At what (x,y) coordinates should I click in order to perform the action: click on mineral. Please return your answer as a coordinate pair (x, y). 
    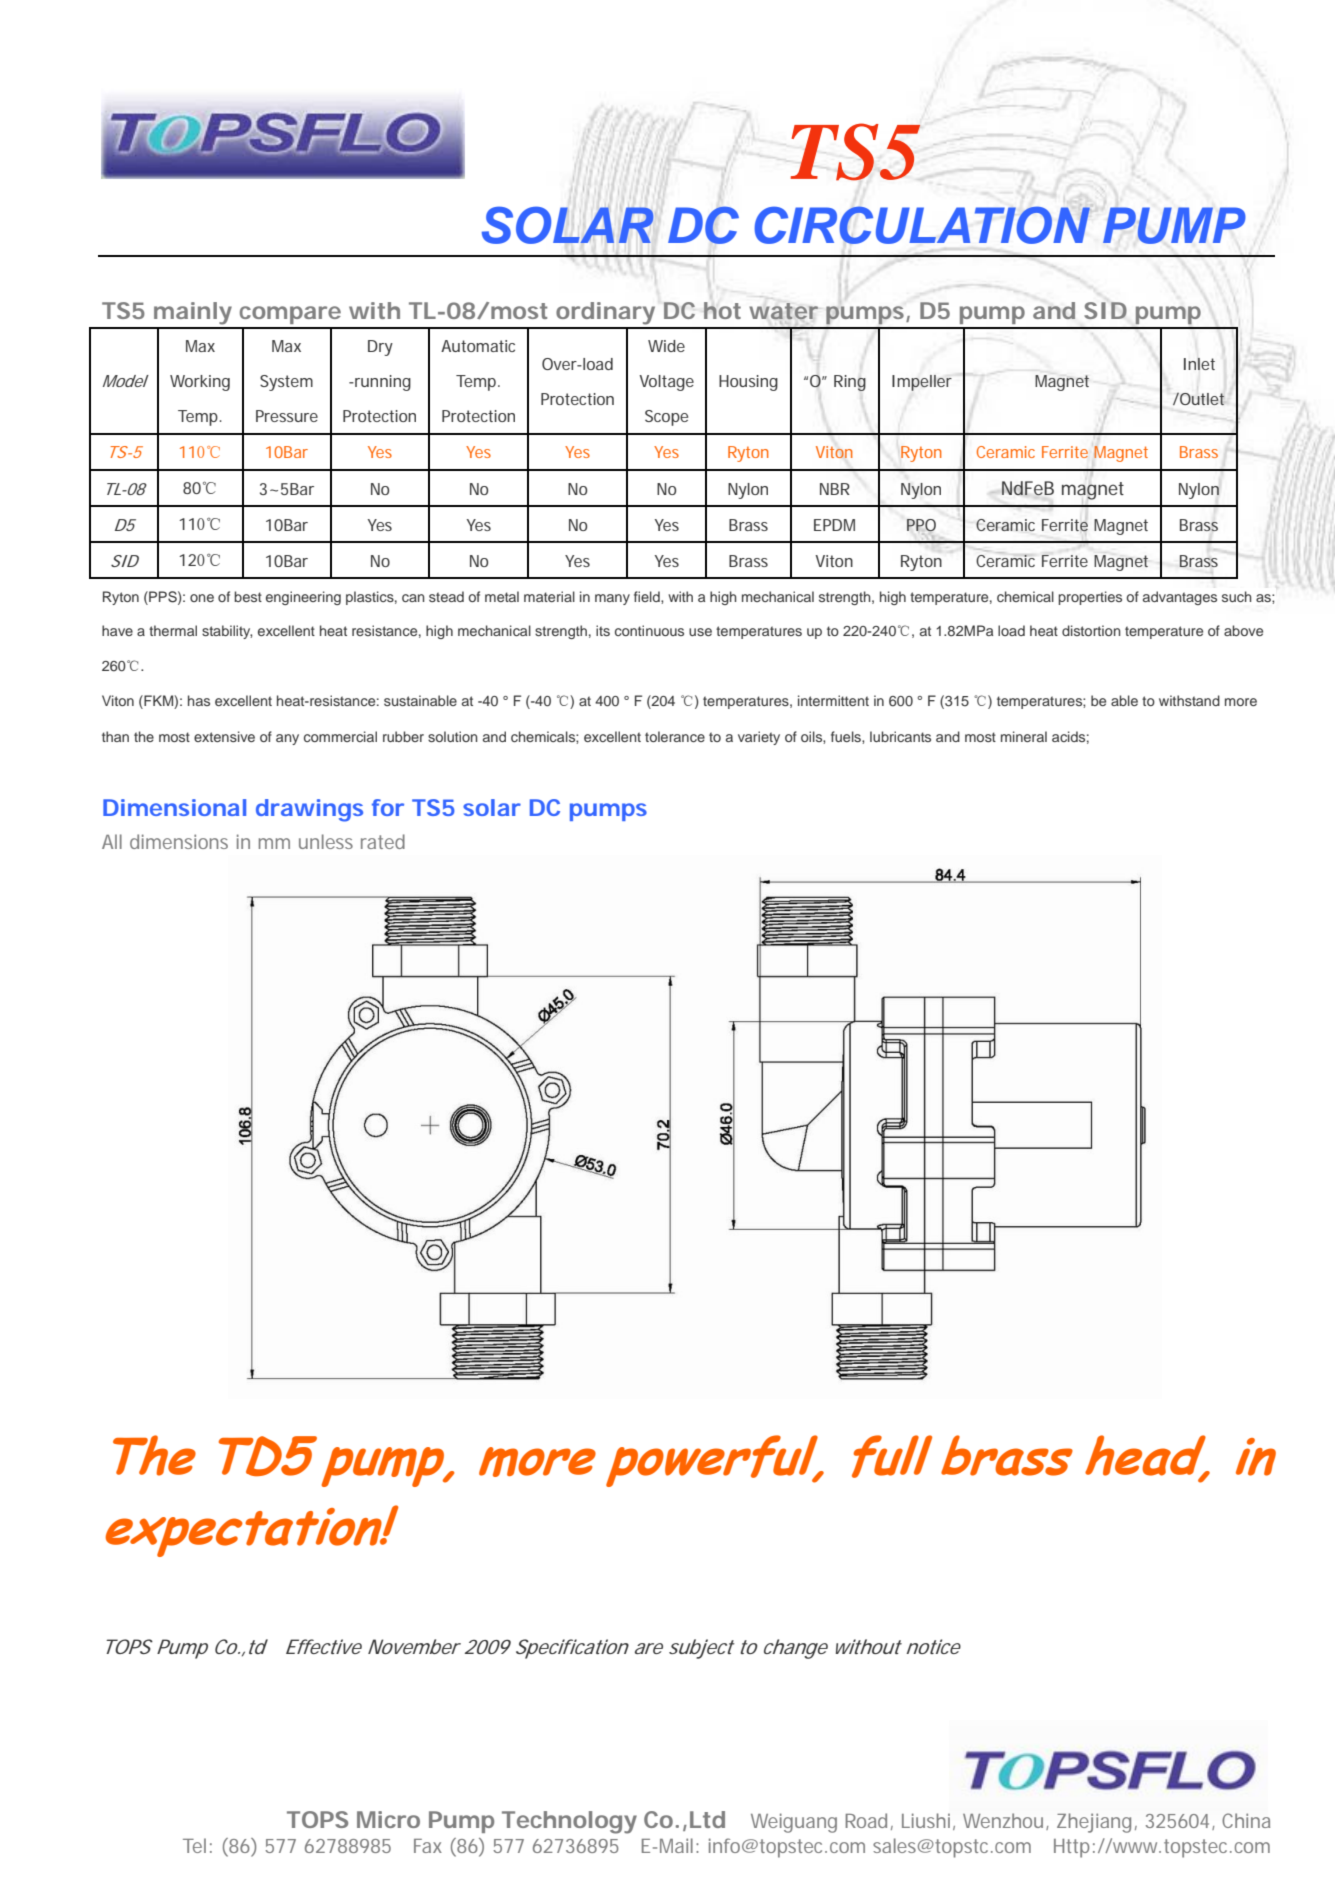
    Looking at the image, I should click on (1024, 736).
